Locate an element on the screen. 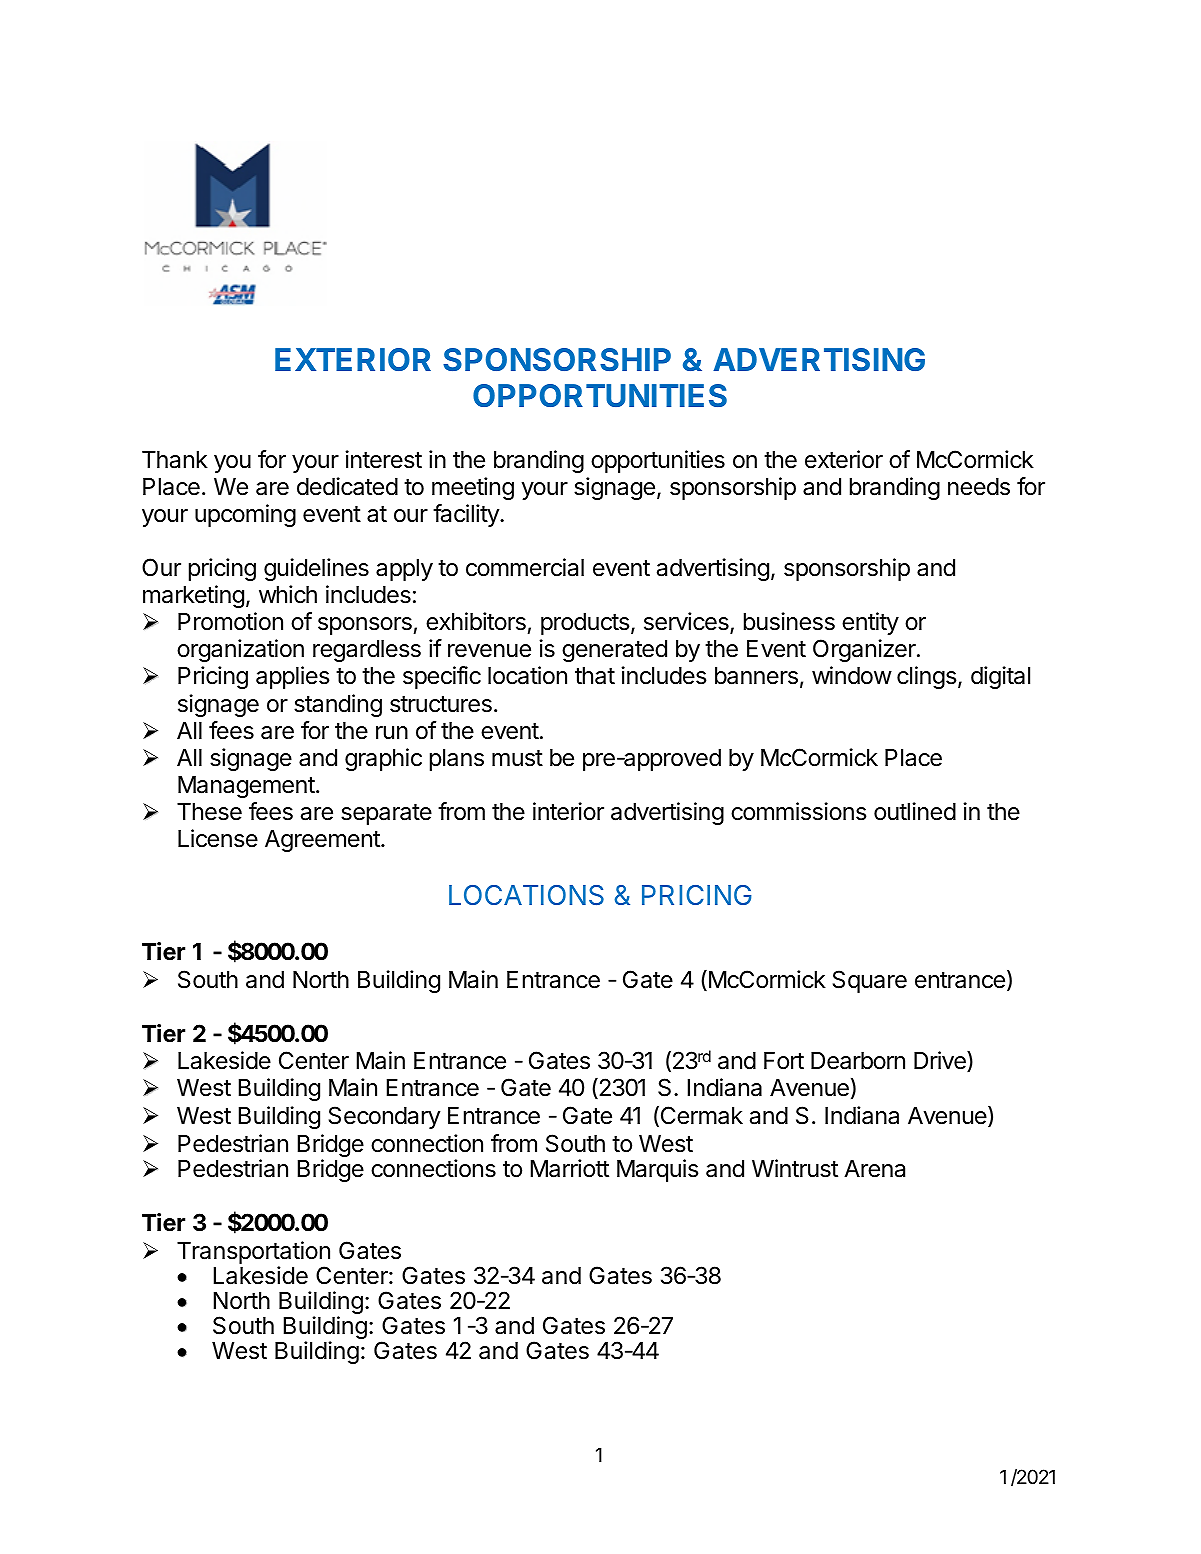  Agreement is located at coordinates (323, 841).
